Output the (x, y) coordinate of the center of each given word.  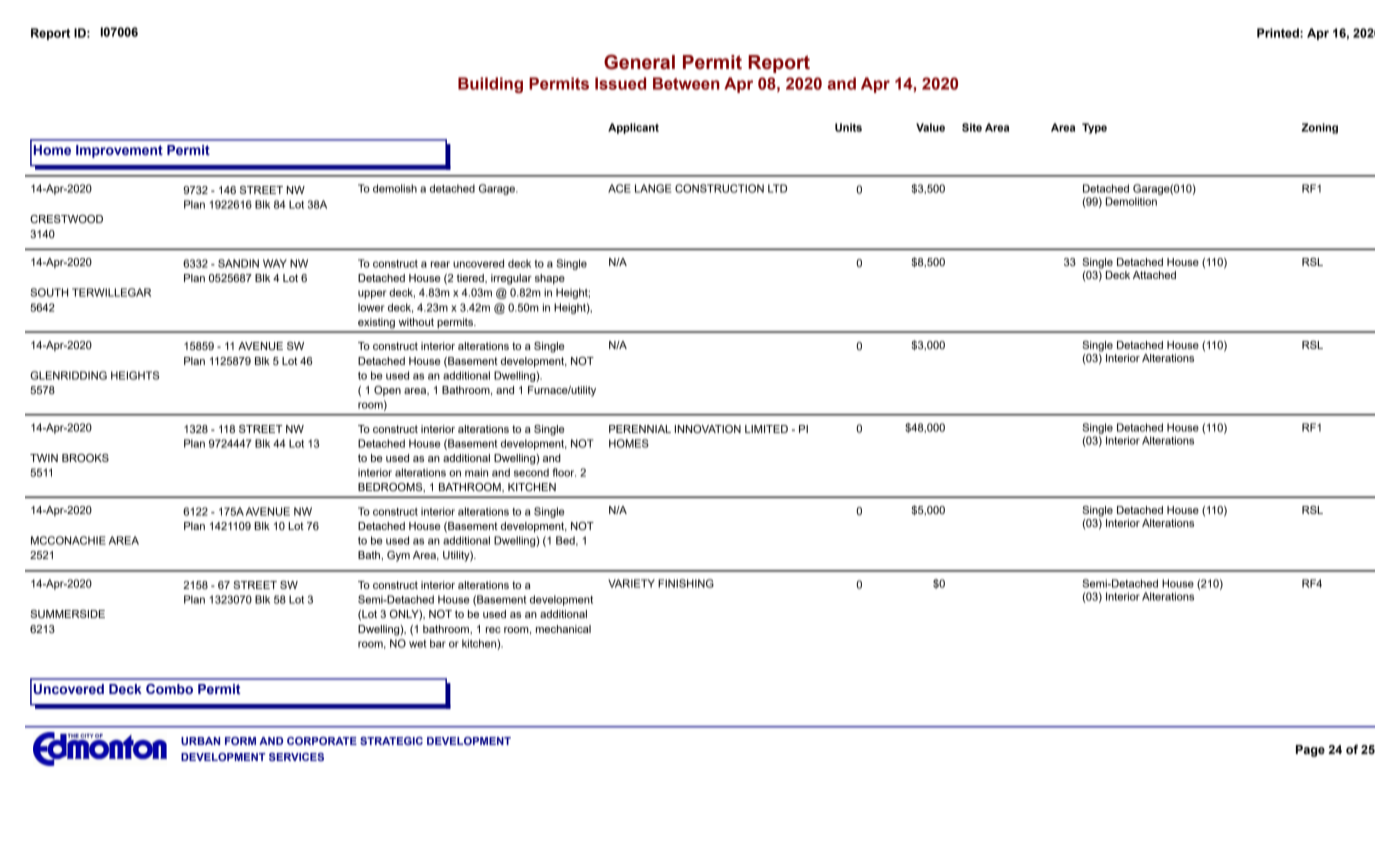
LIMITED (766, 429)
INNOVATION (708, 429)
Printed (1279, 33)
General (639, 62)
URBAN (200, 741)
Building (490, 85)
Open (387, 391)
